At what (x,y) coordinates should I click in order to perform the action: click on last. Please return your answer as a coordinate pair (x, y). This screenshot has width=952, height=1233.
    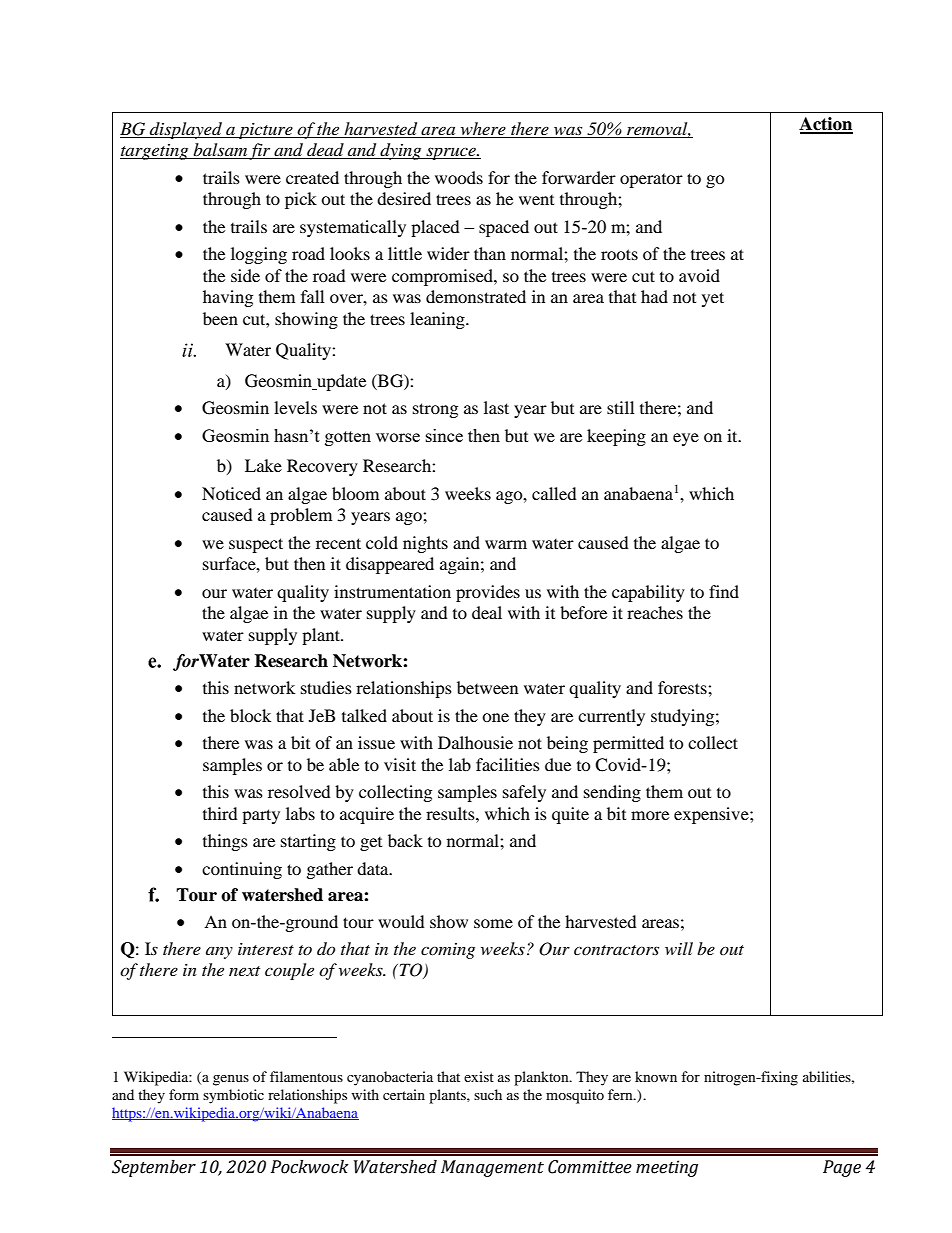
    Looking at the image, I should click on (496, 407).
